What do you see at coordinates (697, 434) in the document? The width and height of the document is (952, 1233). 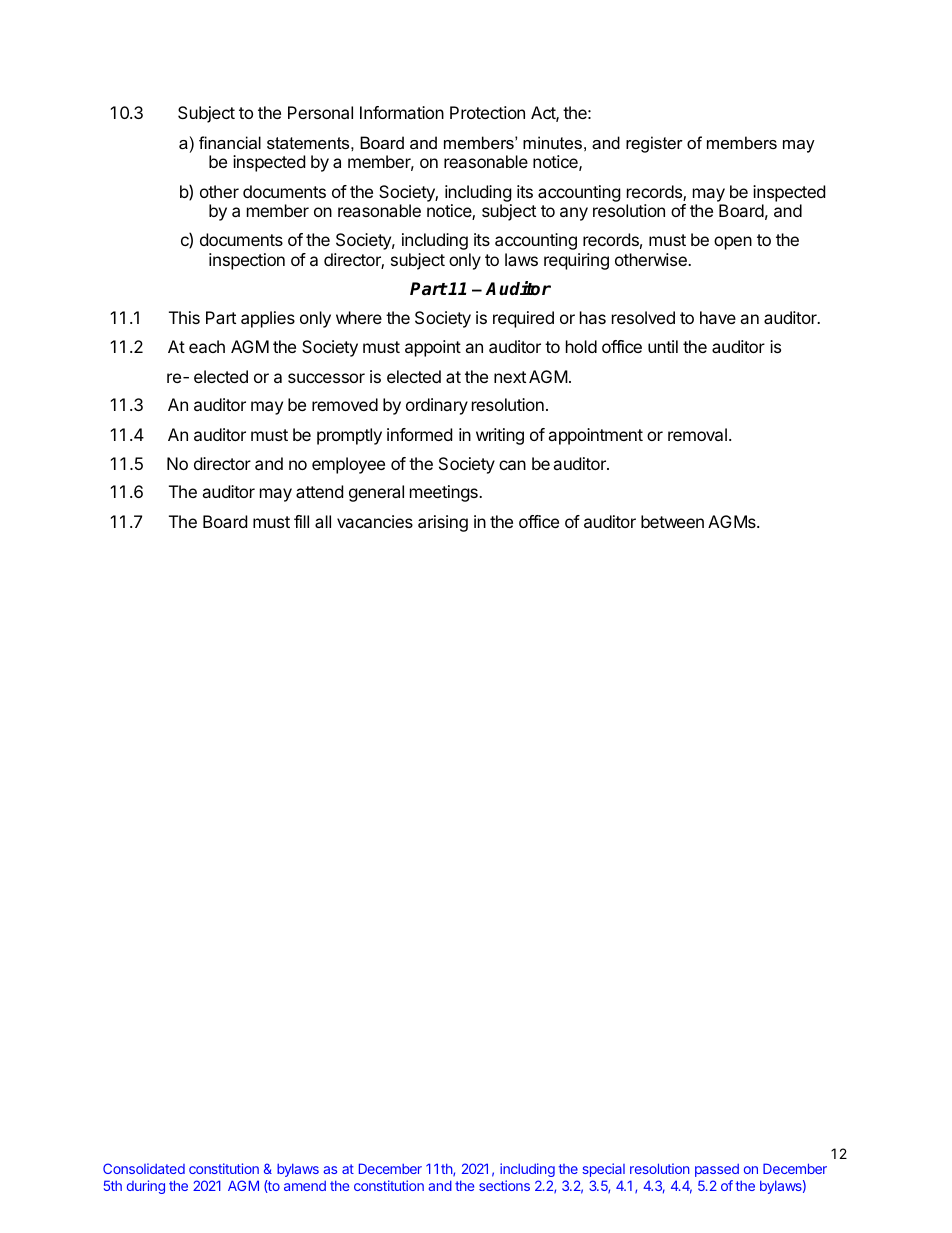 I see `removal` at bounding box center [697, 434].
